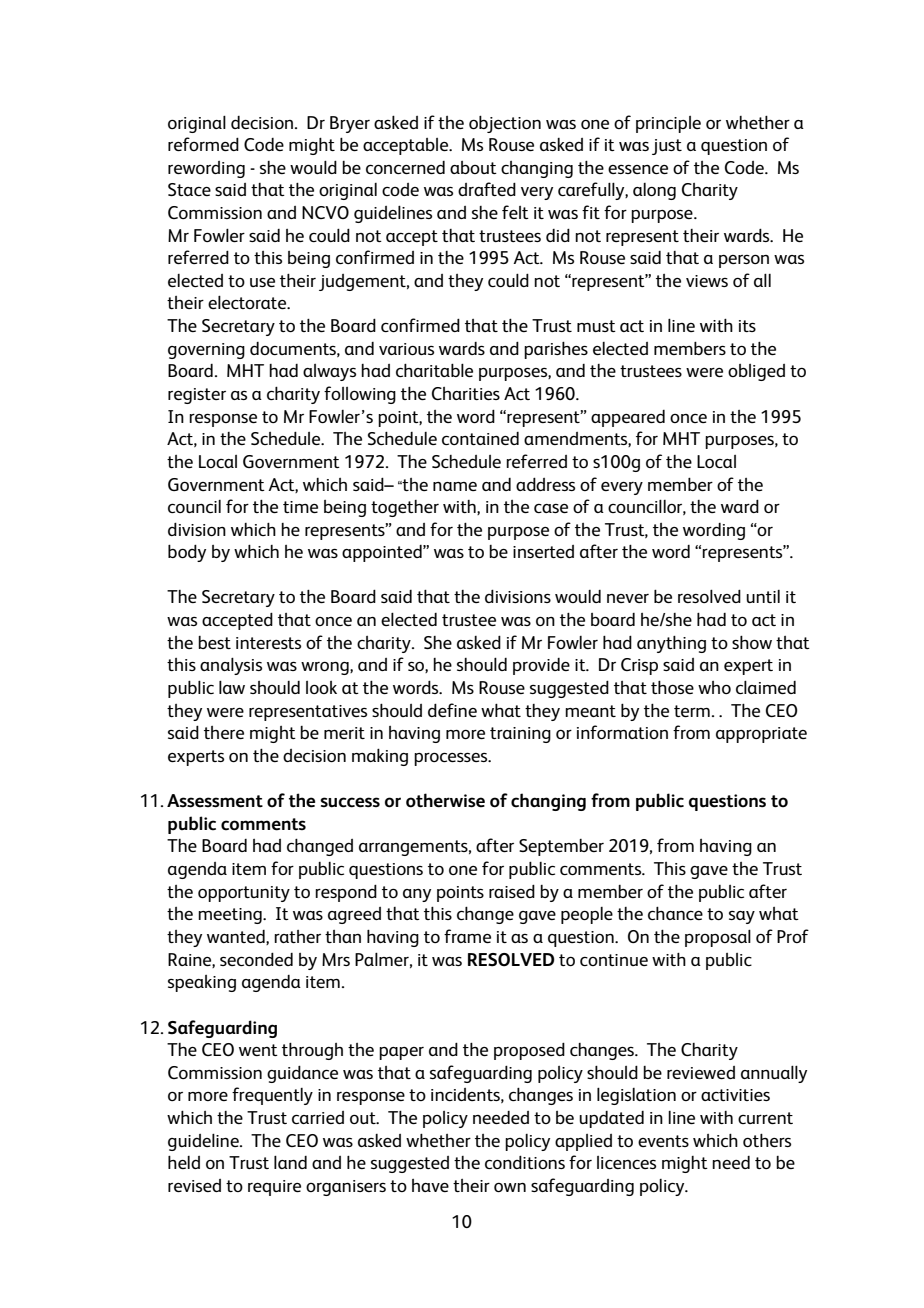  I want to click on land, so click(290, 1162).
